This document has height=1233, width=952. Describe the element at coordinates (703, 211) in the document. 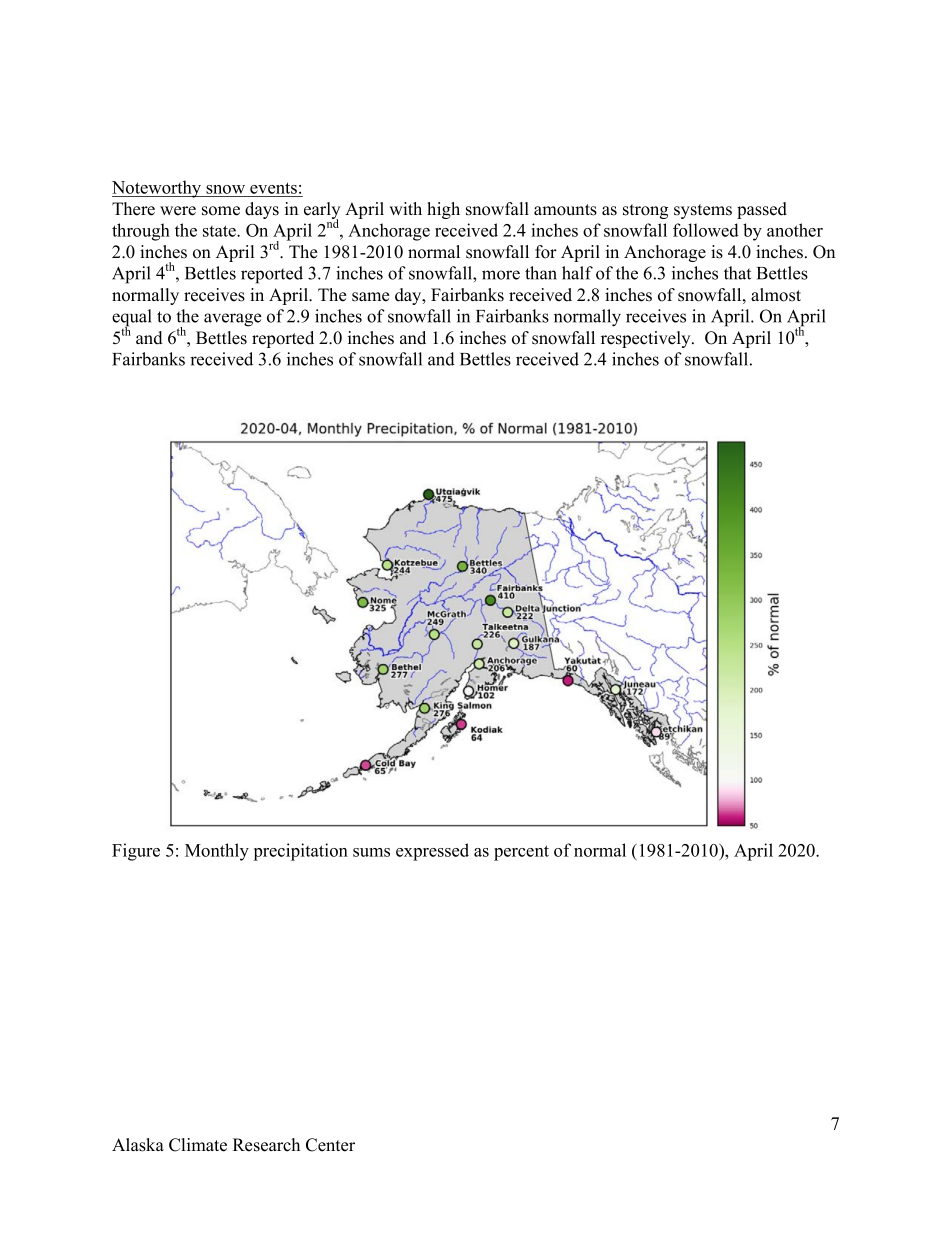

I see `systems` at that location.
